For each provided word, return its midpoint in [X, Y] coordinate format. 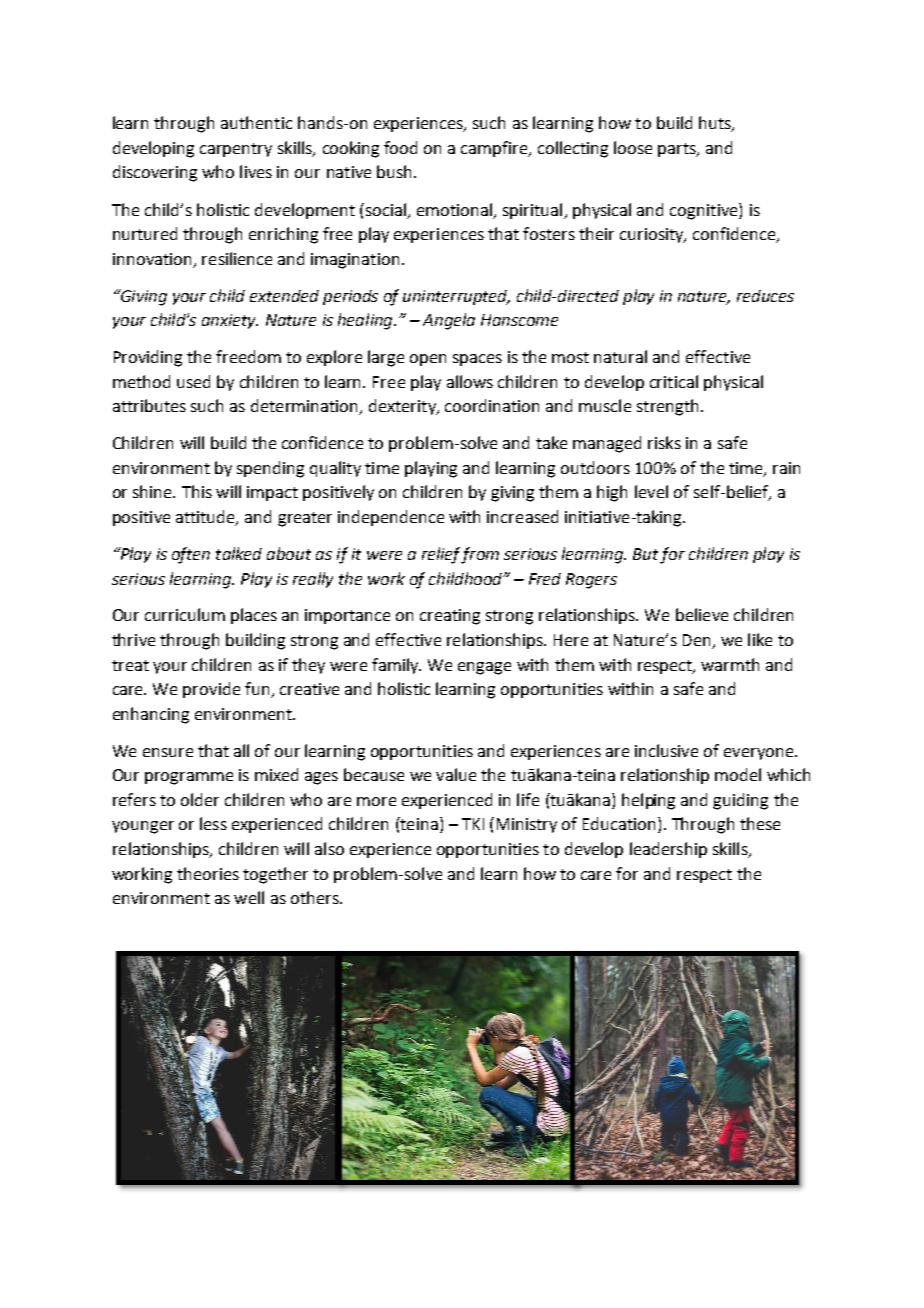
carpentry [236, 150]
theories [208, 873]
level [651, 491]
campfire [495, 149]
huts [716, 124]
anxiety [230, 321]
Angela [449, 321]
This [197, 491]
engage [484, 668]
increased [522, 516]
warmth [730, 664]
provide [211, 690]
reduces [765, 296]
